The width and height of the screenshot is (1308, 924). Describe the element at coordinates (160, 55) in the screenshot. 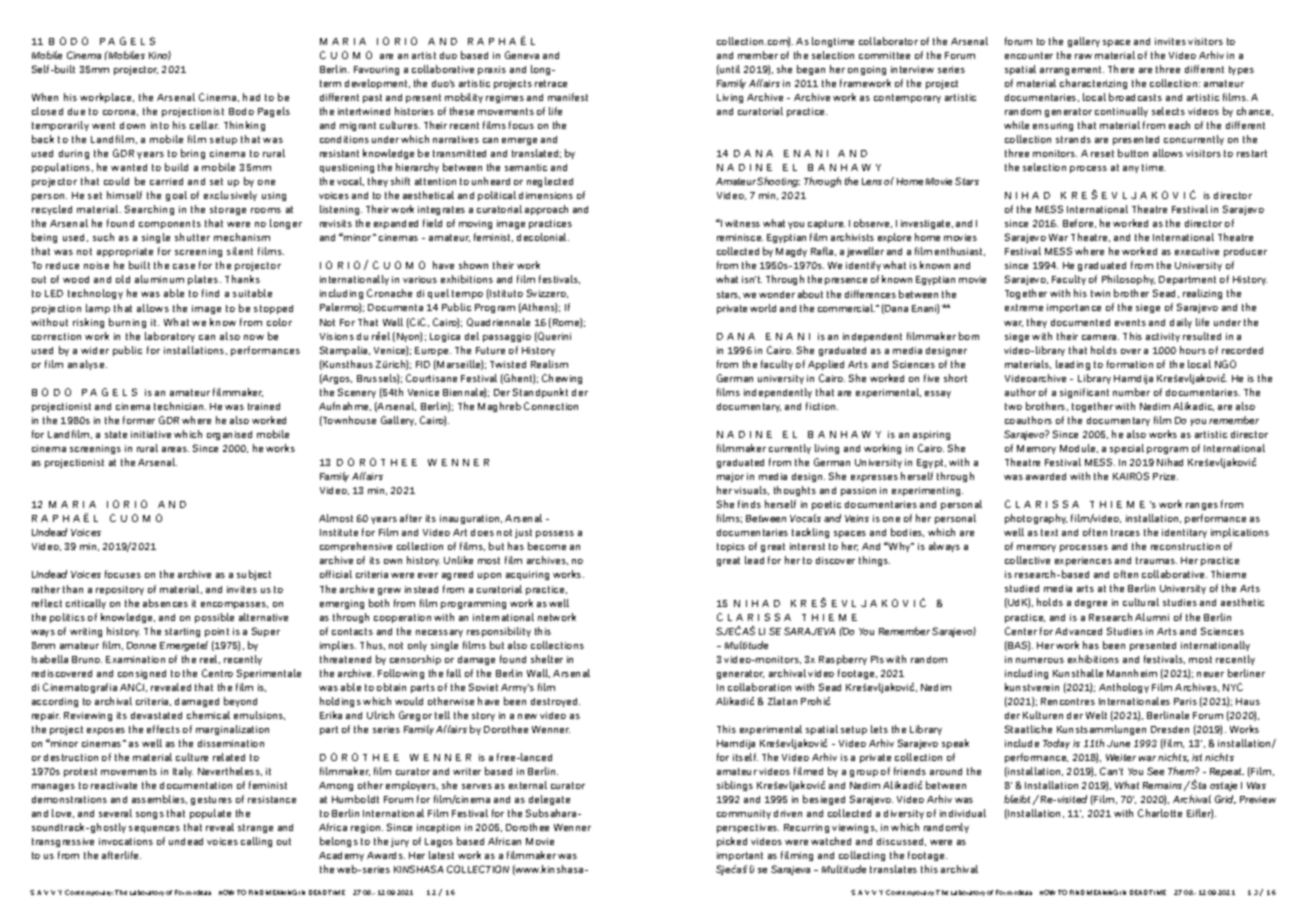

I see `Kino` at that location.
